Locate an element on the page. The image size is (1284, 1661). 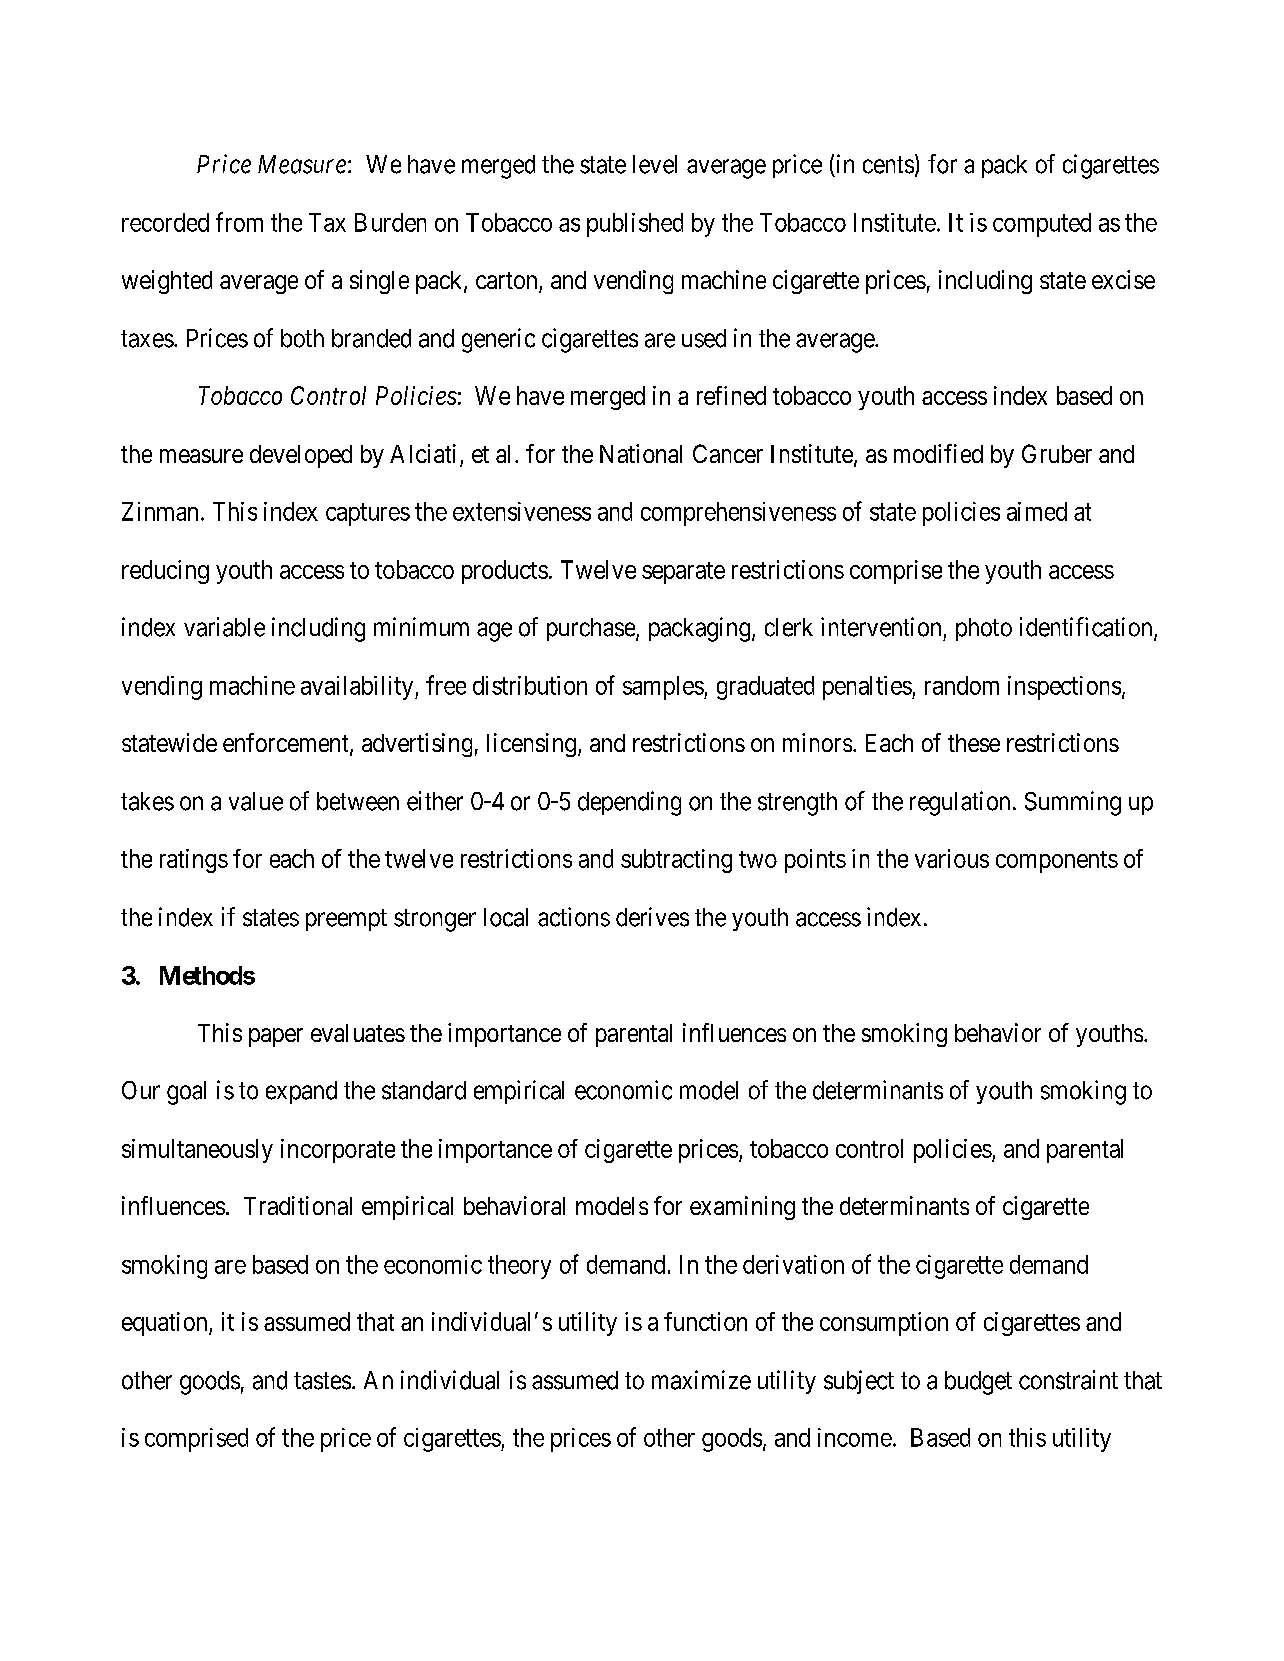
derivation is located at coordinates (793, 1264).
